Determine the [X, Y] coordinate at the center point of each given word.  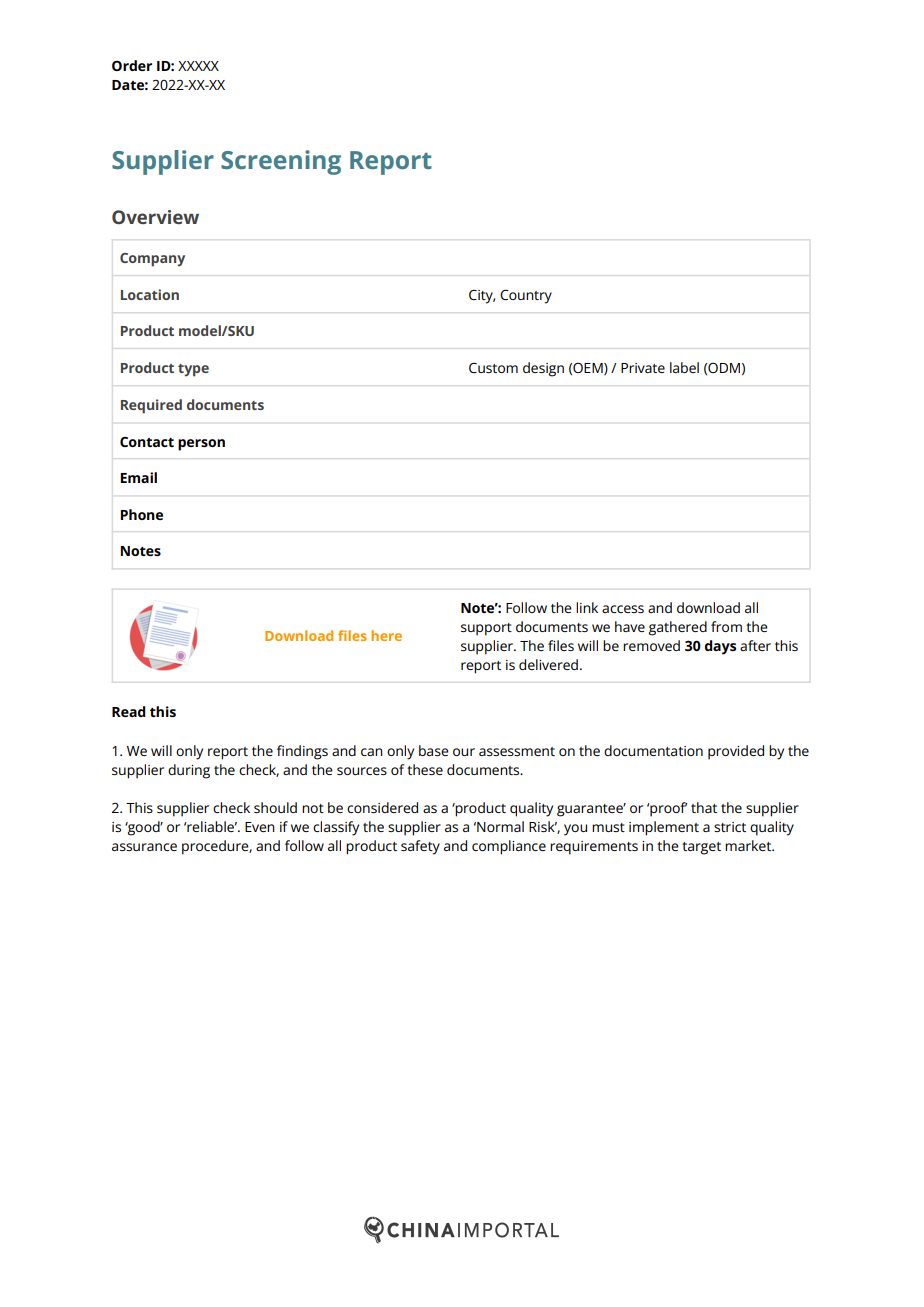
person [201, 445]
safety [420, 847]
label [684, 367]
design [543, 369]
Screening [281, 162]
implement [664, 828]
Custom [493, 368]
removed [651, 645]
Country [526, 296]
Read [129, 711]
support [486, 629]
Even [260, 827]
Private [643, 368]
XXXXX [198, 66]
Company [152, 260]
